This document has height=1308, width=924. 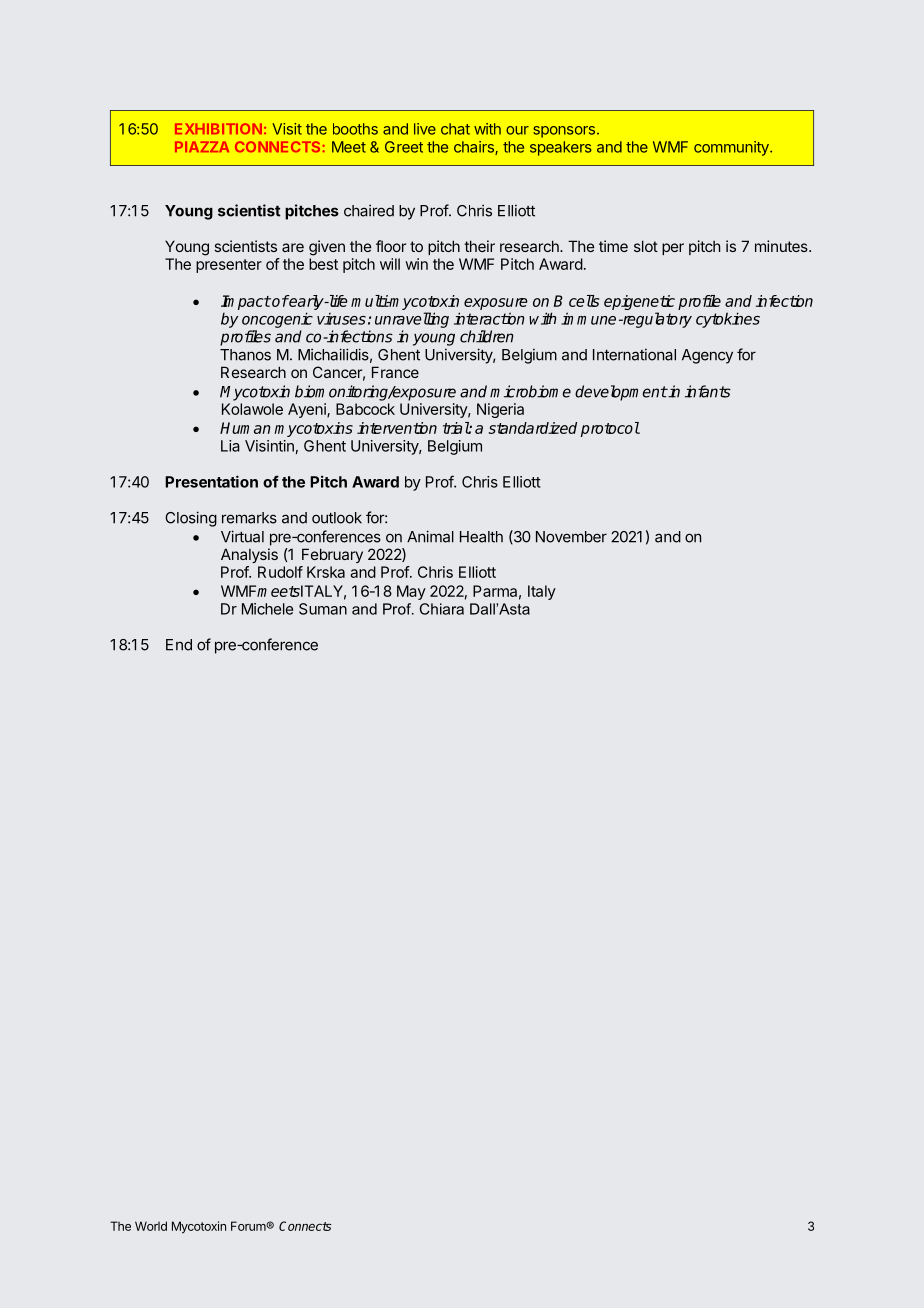 What do you see at coordinates (202, 146) in the document?
I see `PIAZZA` at bounding box center [202, 146].
